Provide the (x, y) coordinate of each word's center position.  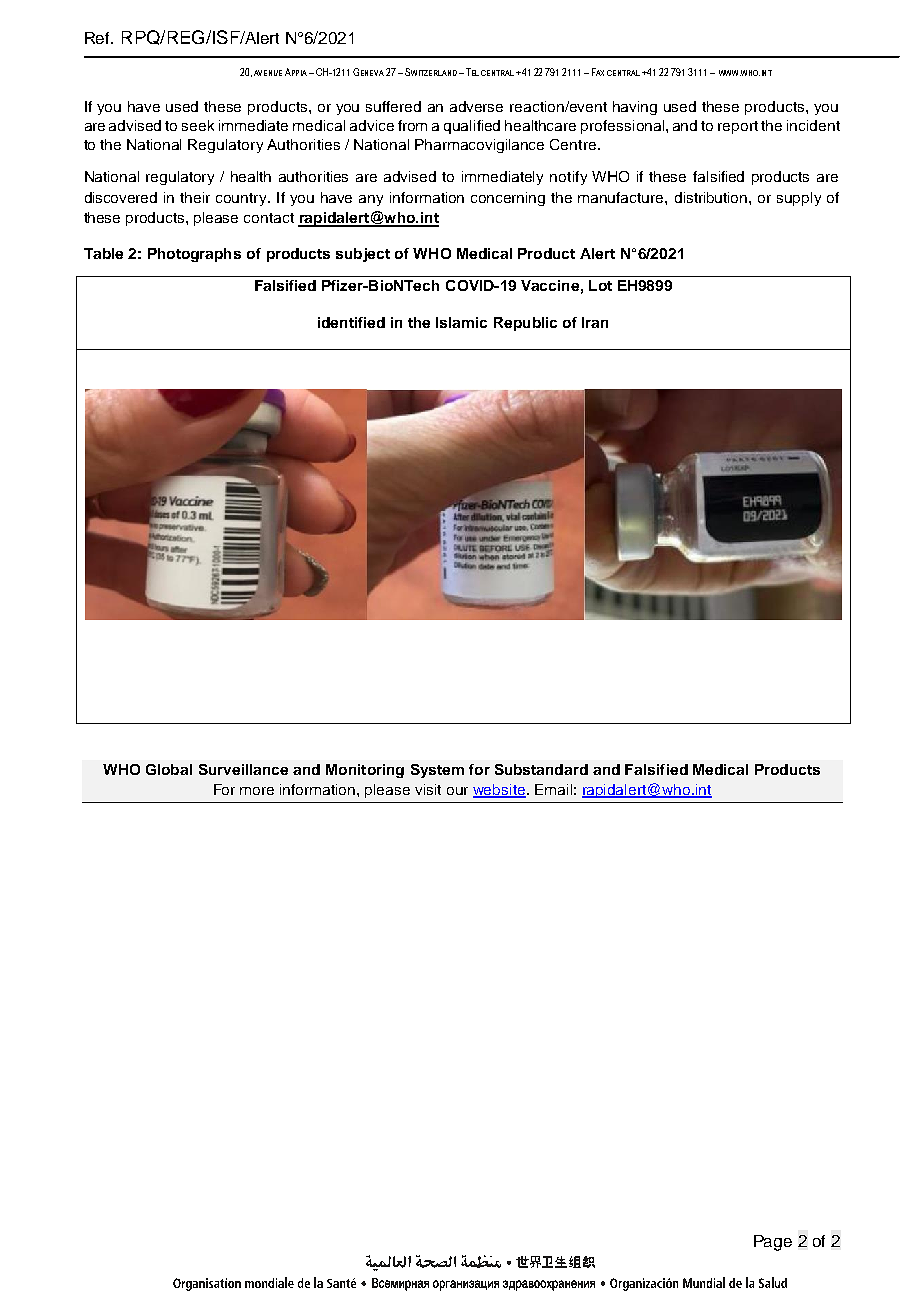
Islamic (461, 322)
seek (198, 125)
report (738, 127)
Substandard (541, 769)
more (257, 791)
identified (351, 322)
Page (773, 1243)
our (457, 791)
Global (169, 769)
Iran (595, 322)
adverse (476, 106)
